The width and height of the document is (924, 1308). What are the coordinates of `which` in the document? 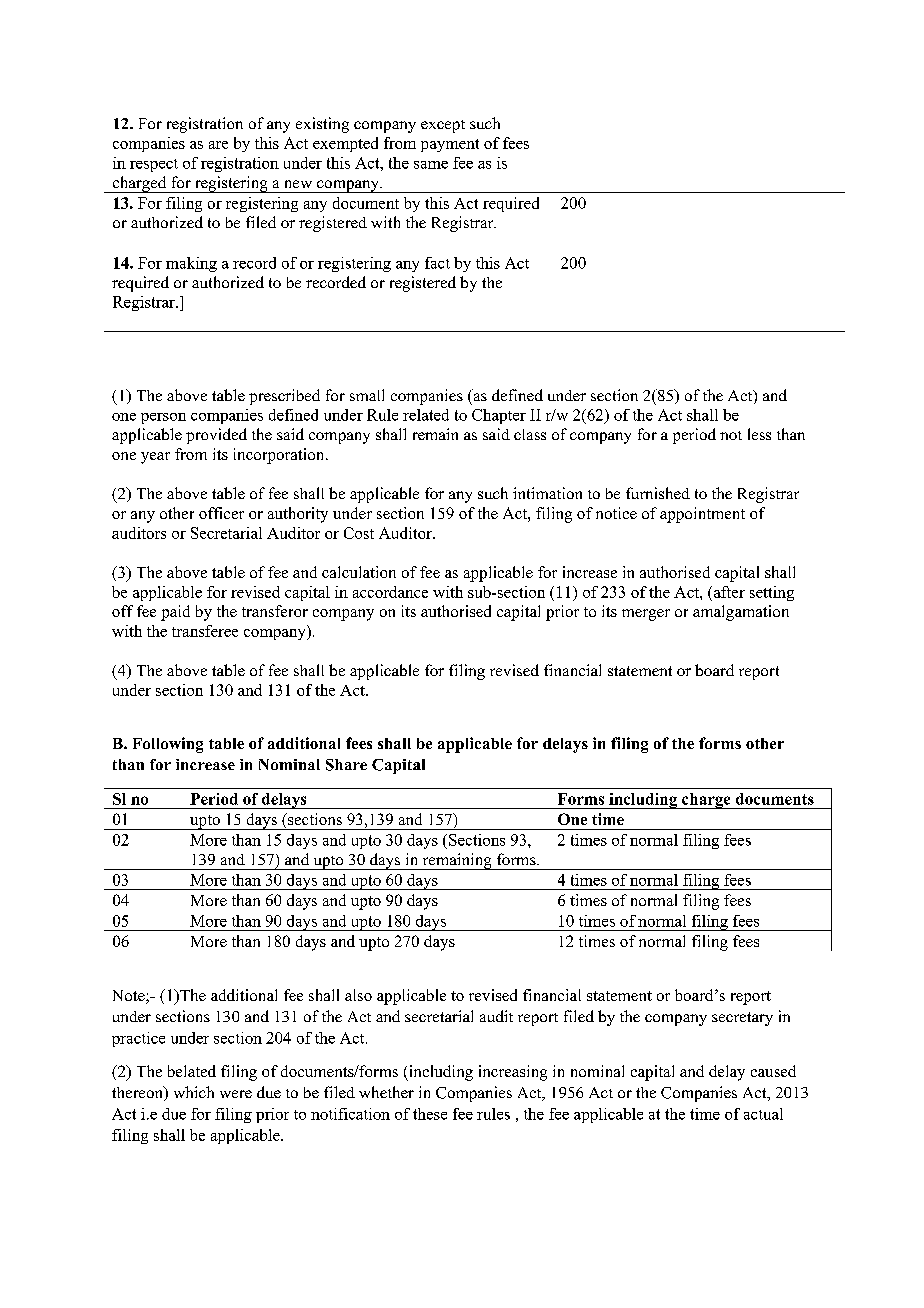 It's located at (194, 1092).
